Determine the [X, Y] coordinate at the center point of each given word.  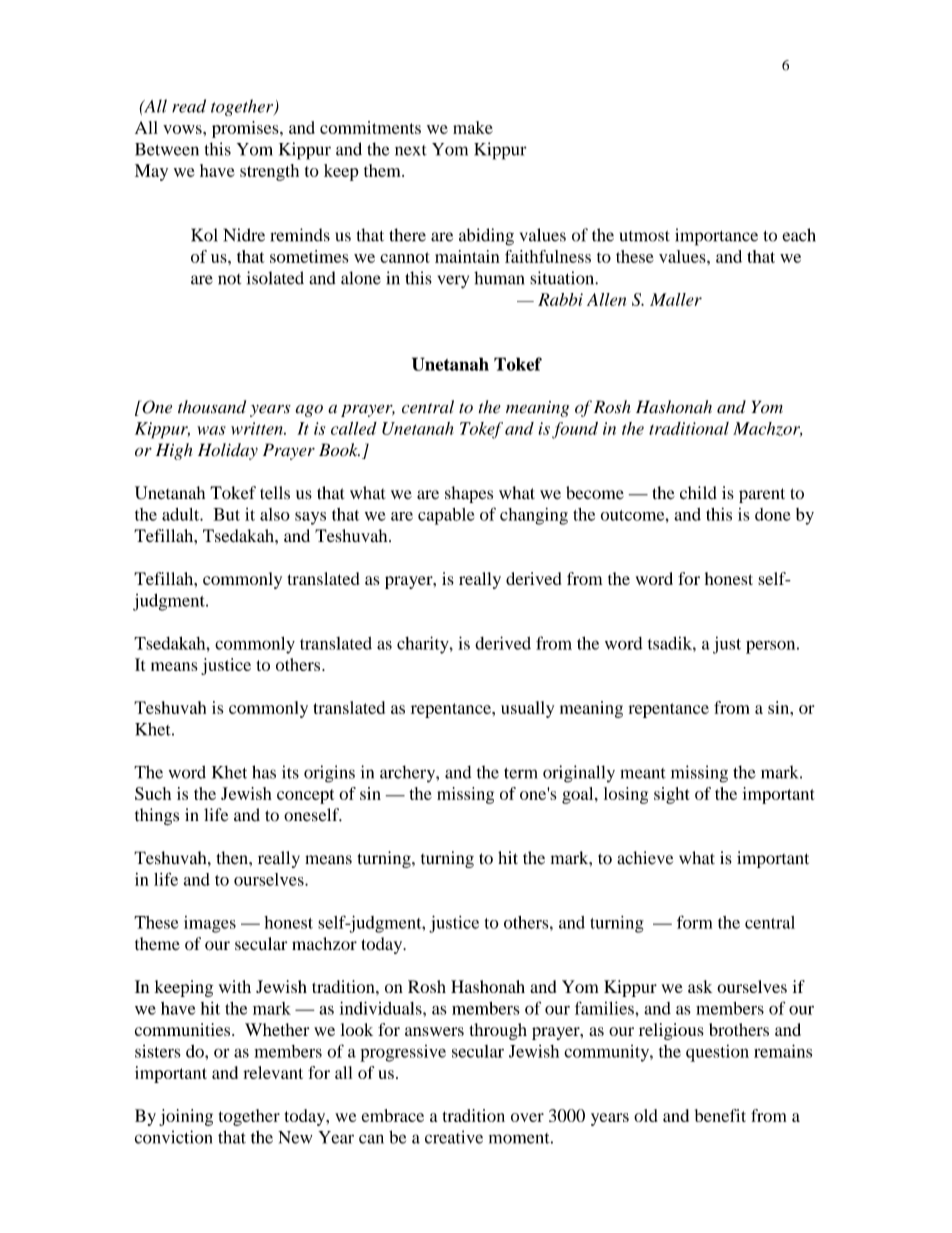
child [698, 493]
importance [716, 237]
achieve [645, 858]
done [772, 514]
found [575, 430]
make [473, 127]
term [521, 773]
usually [527, 709]
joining [186, 1117]
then [233, 858]
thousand [212, 407]
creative [454, 1137]
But [226, 514]
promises [246, 129]
